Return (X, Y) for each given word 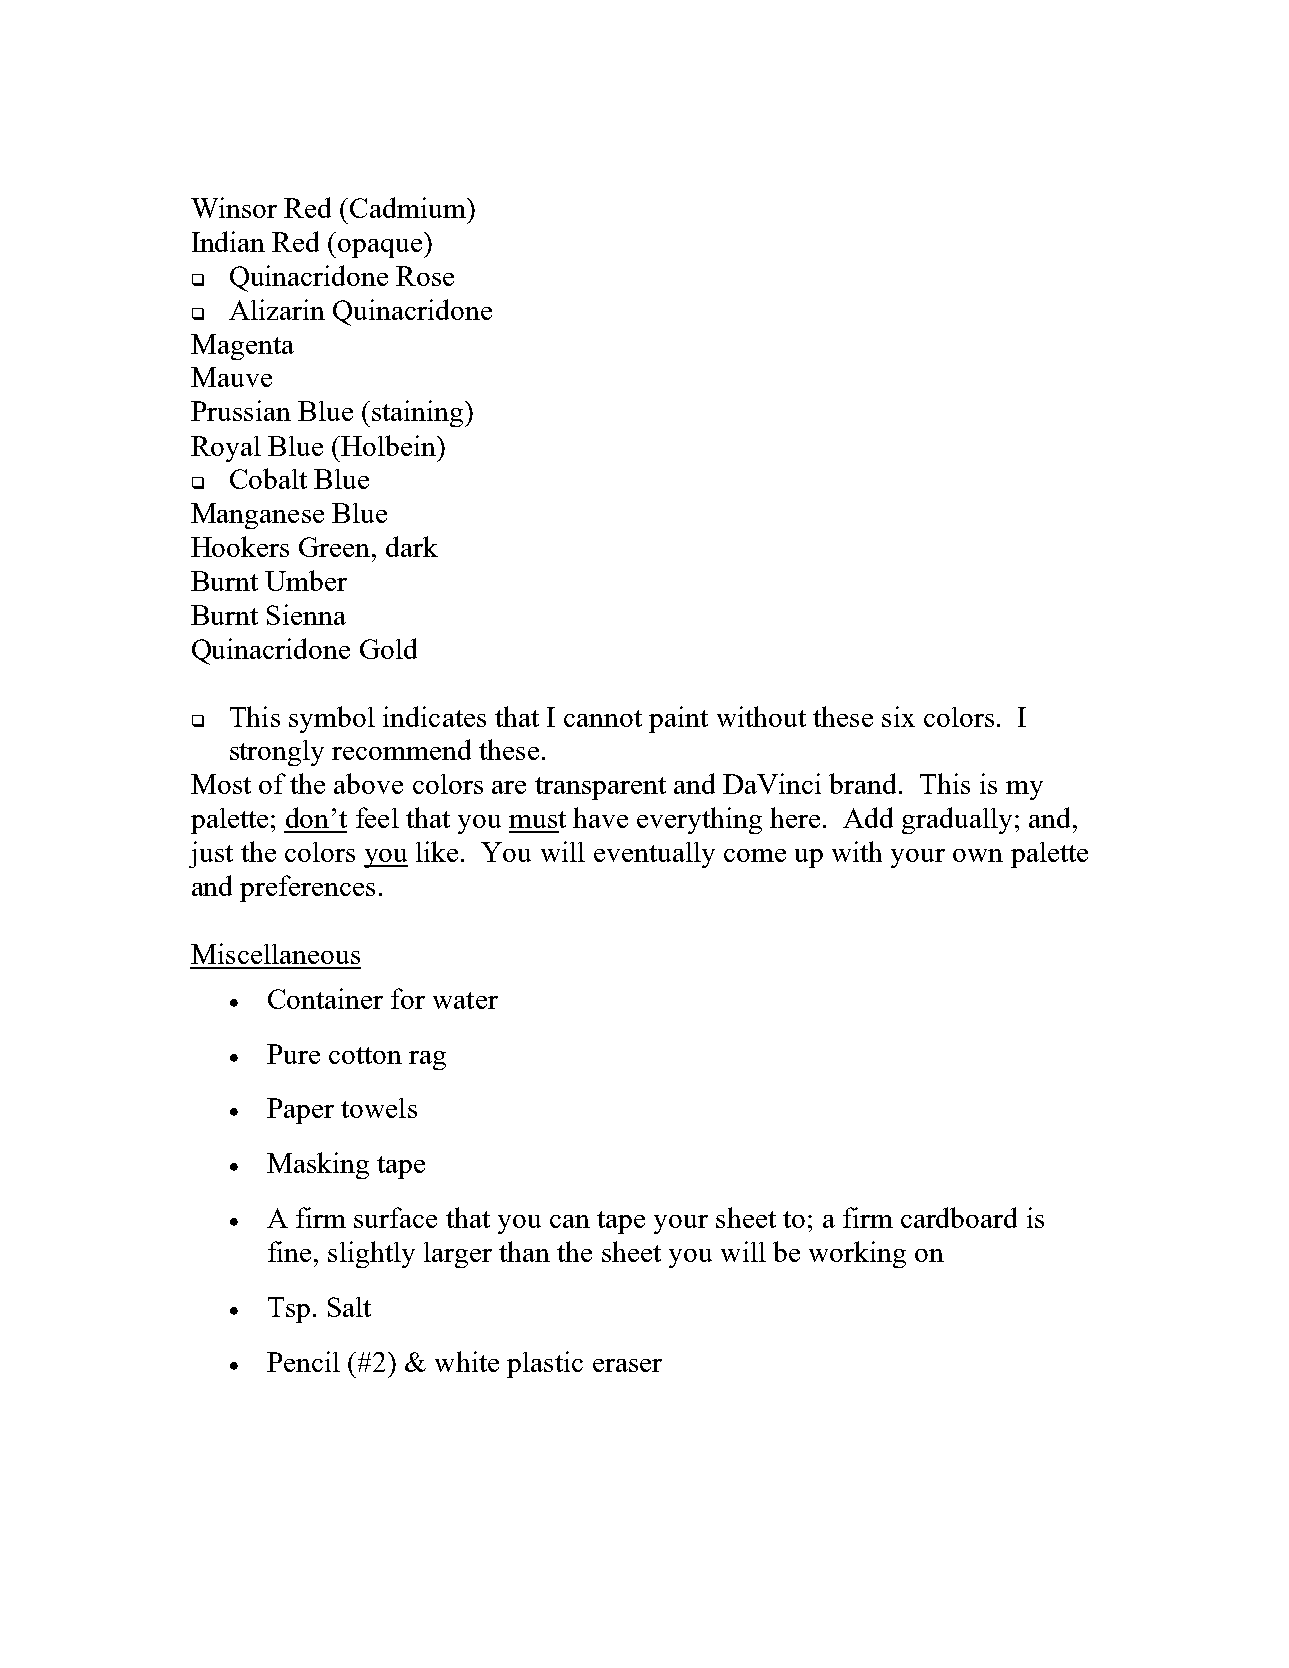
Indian (228, 241)
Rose (425, 276)
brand (864, 783)
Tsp (289, 1310)
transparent (600, 788)
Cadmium (409, 207)
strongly (277, 753)
